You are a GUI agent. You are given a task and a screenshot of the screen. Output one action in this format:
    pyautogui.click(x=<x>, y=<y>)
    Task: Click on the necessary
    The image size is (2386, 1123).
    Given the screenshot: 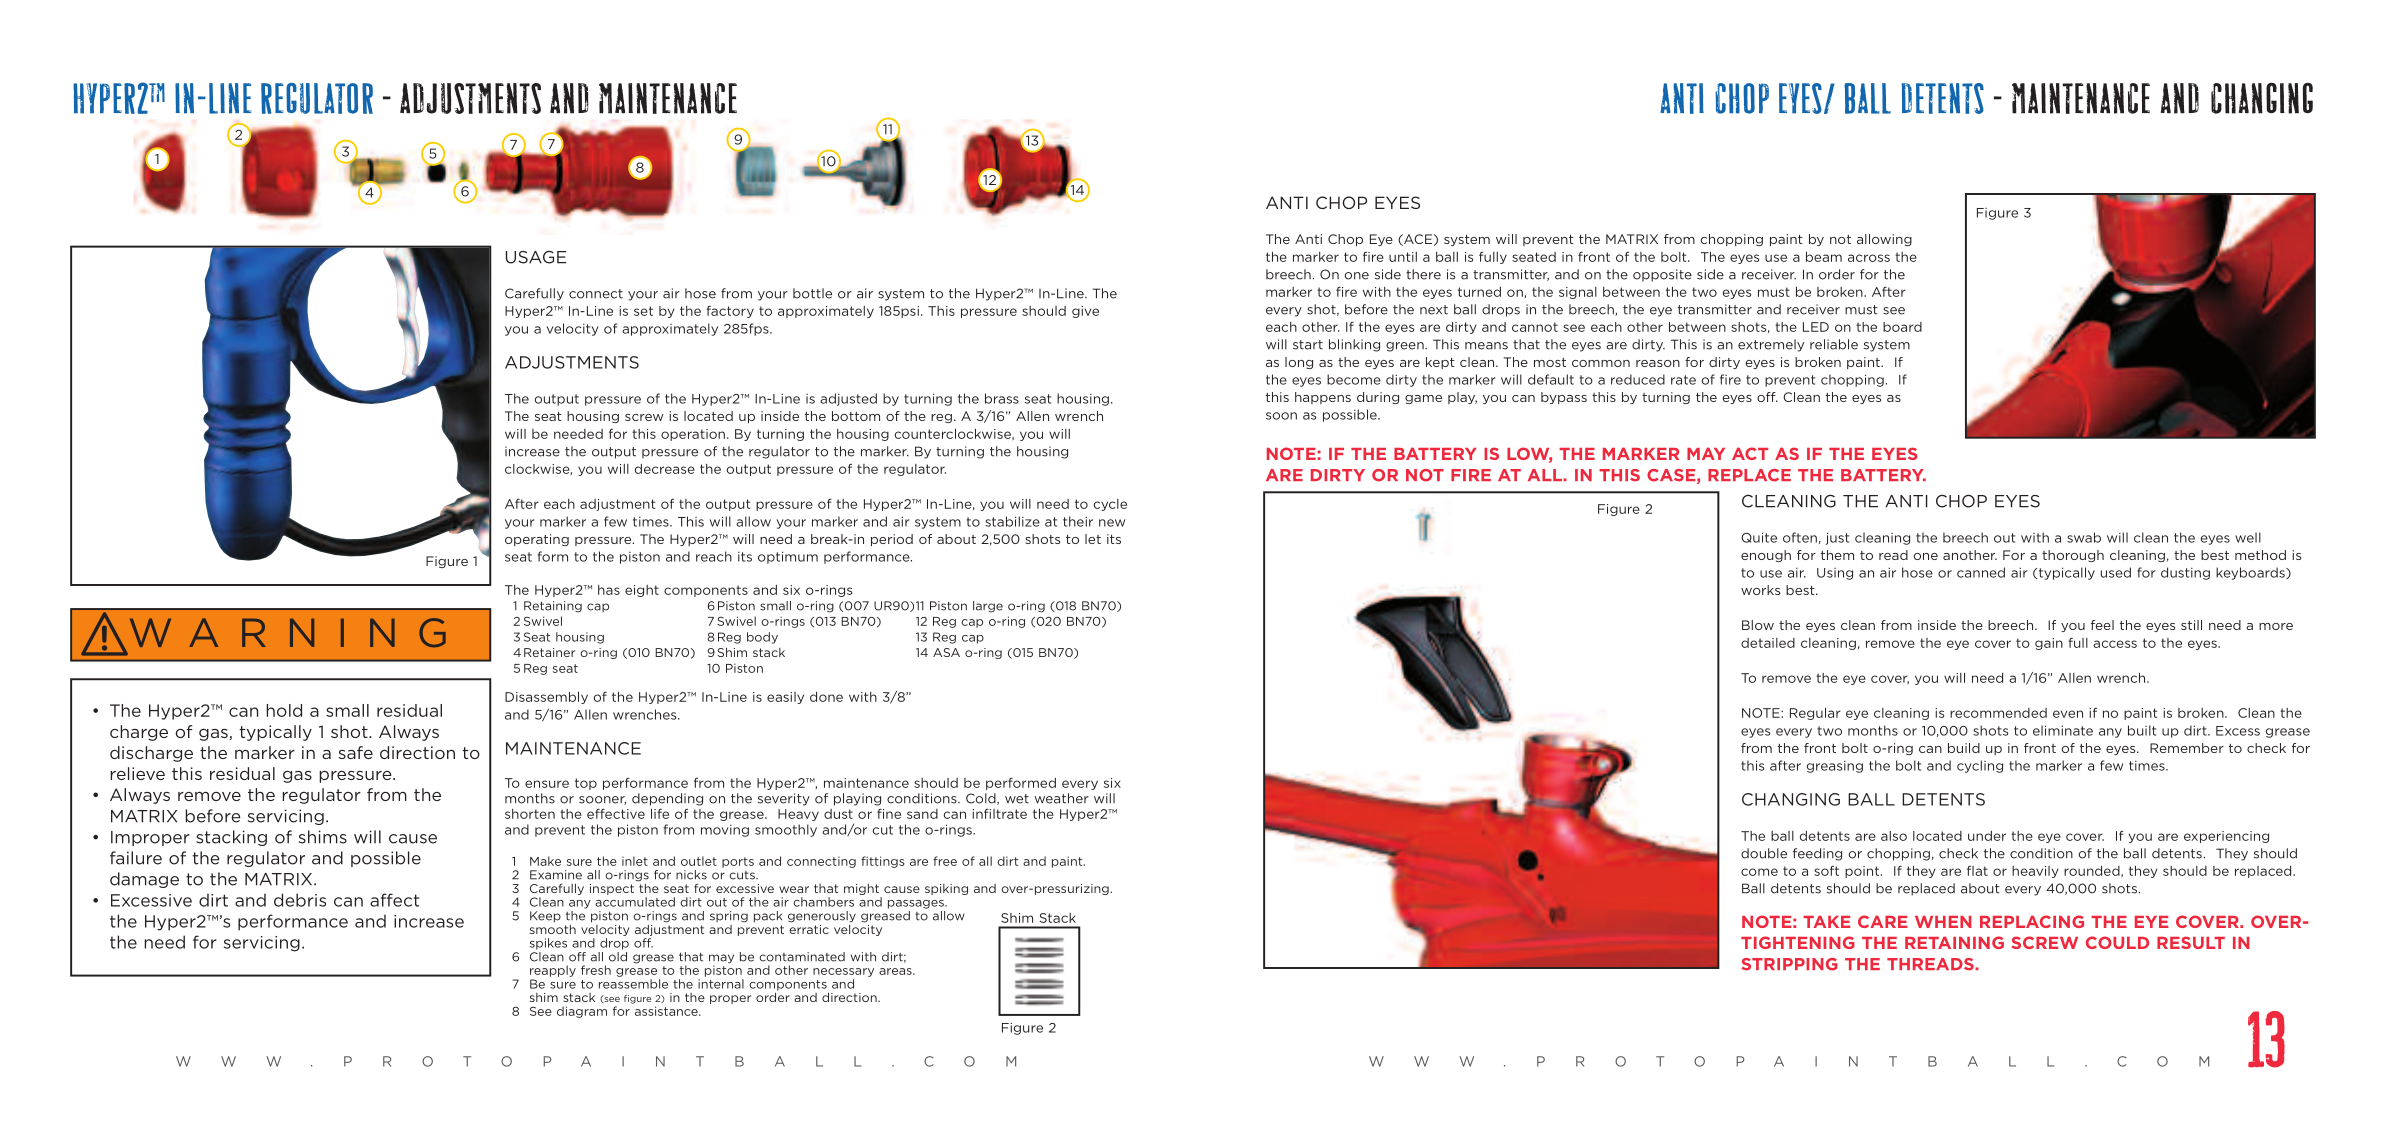 What is the action you would take?
    pyautogui.click(x=843, y=972)
